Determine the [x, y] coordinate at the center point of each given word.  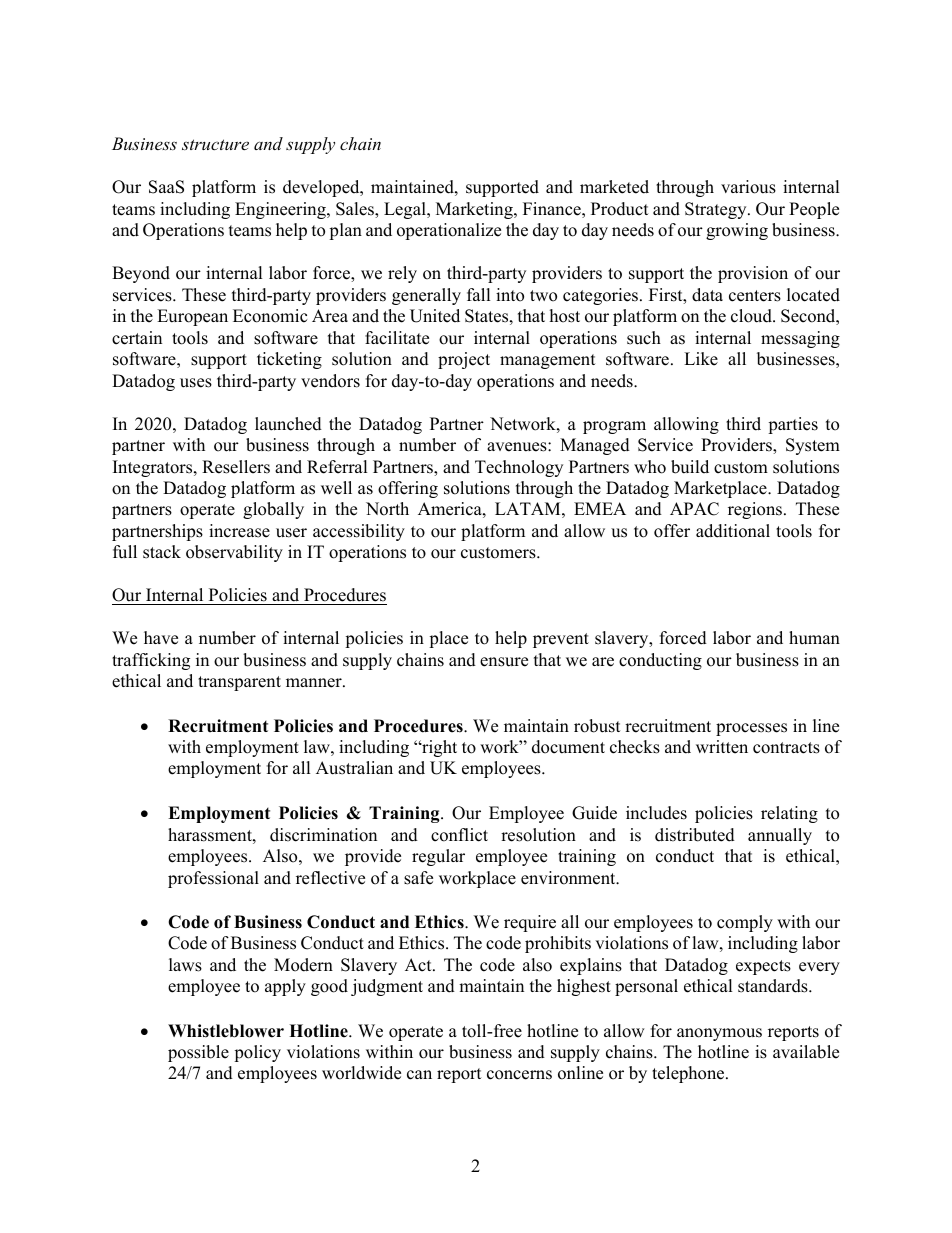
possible [198, 1053]
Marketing [475, 210]
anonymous [719, 1034]
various [748, 187]
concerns [519, 1075]
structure [215, 144]
